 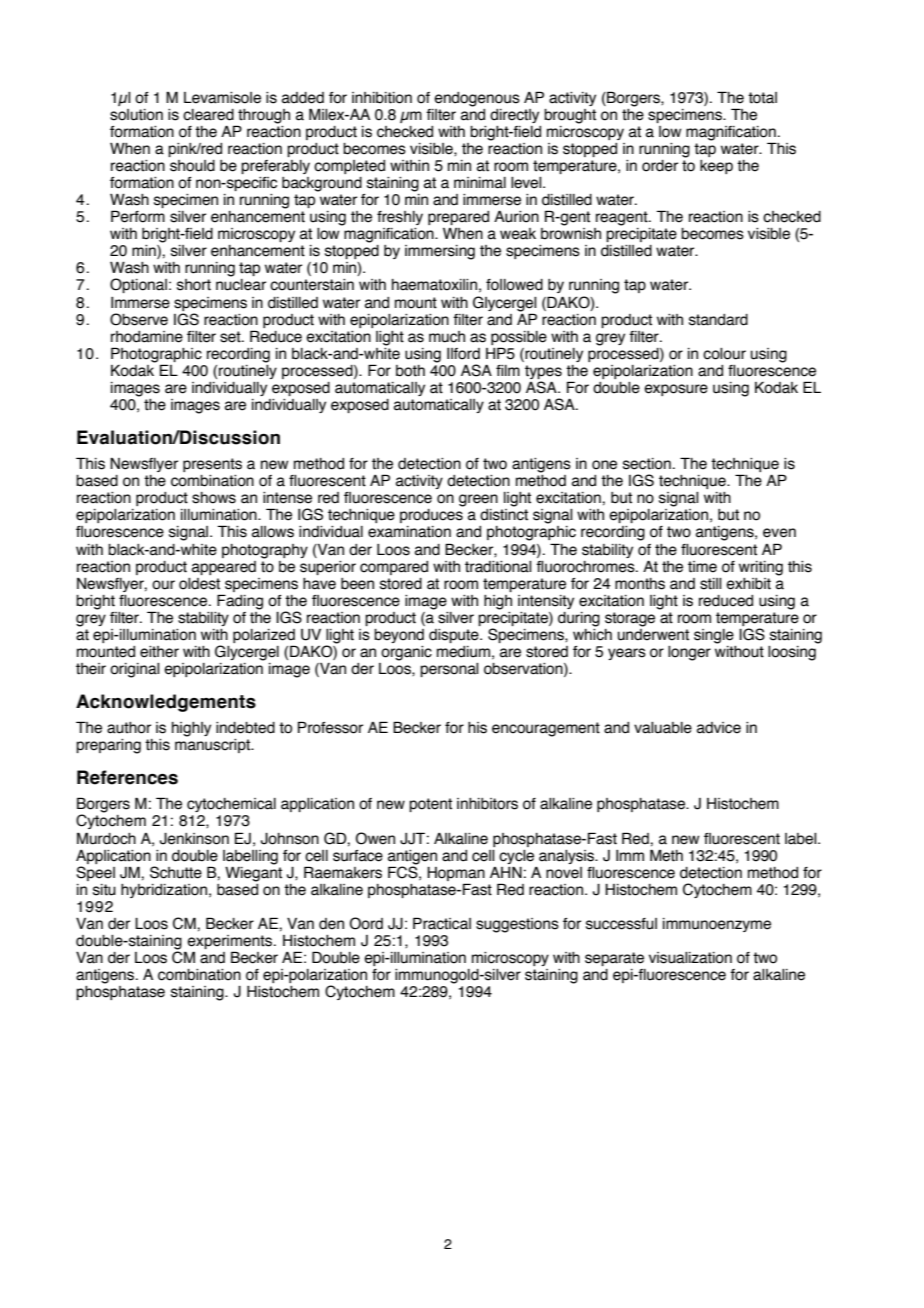 I want to click on experiments, so click(x=231, y=943).
